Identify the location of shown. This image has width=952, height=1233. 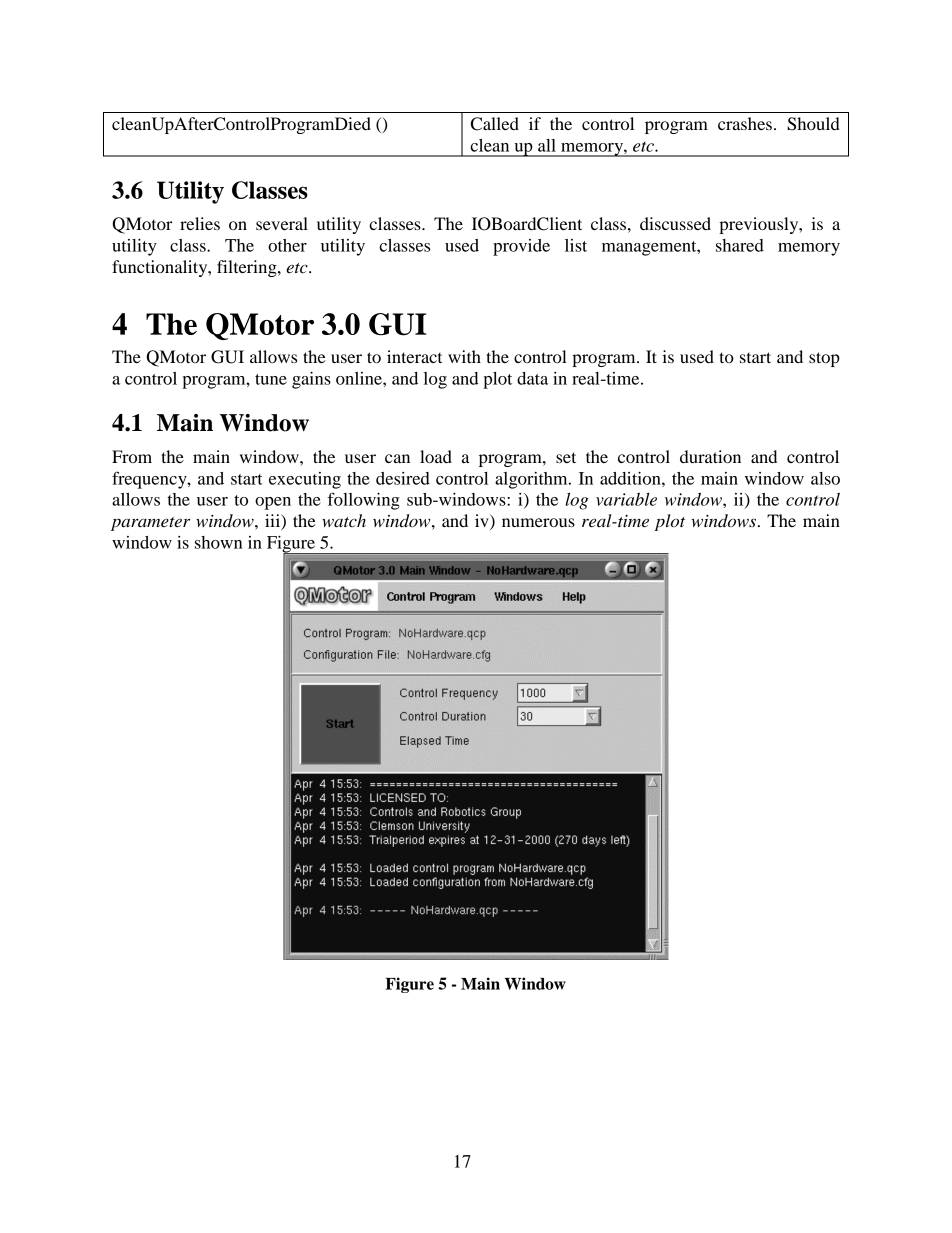
(218, 542).
